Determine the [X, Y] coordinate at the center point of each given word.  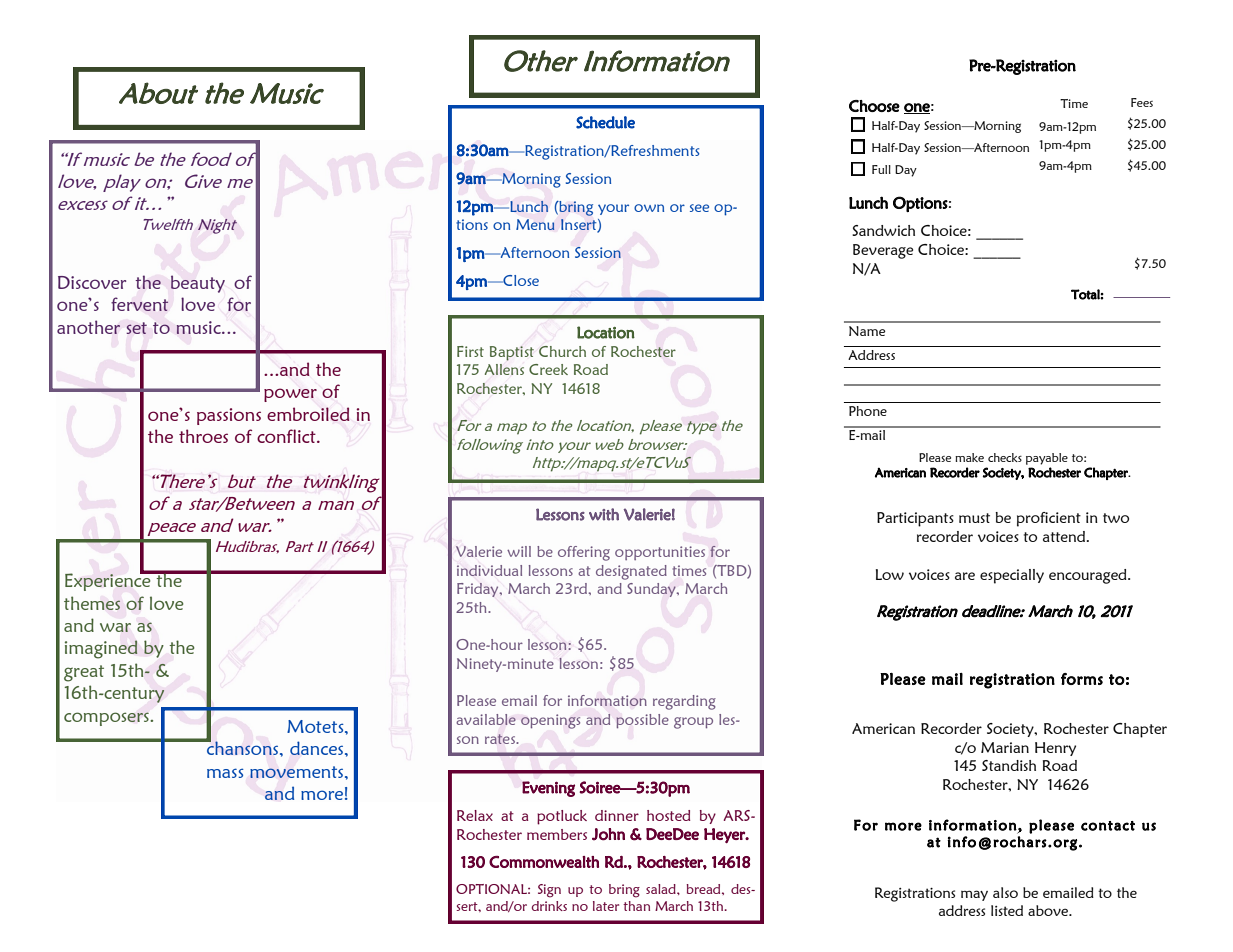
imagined [101, 649]
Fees [1142, 102]
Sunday [652, 590]
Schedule [605, 122]
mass [225, 773]
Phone [868, 411]
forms [1082, 679]
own [649, 208]
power [290, 395]
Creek [548, 369]
